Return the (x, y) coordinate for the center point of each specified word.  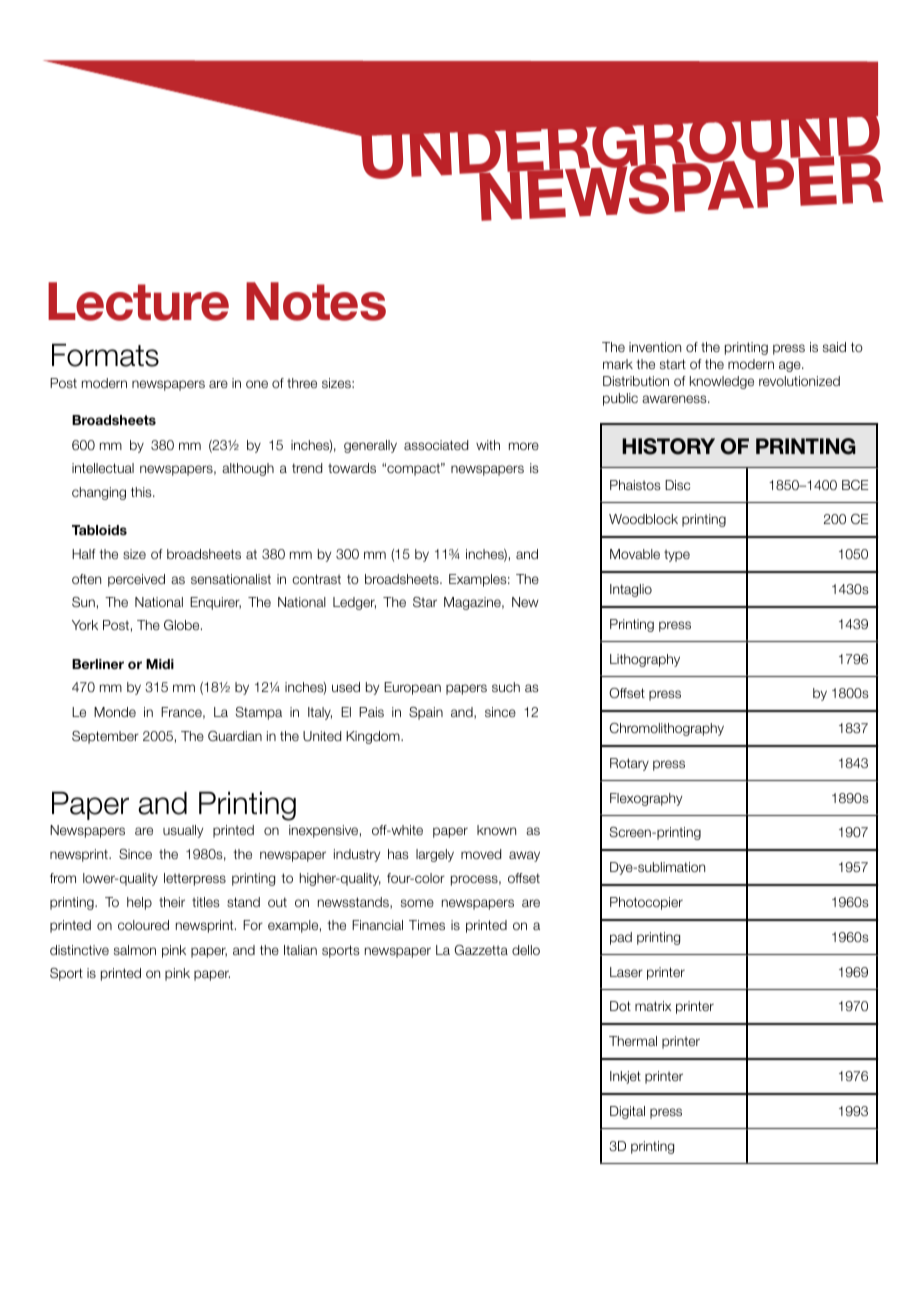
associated (436, 445)
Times (427, 925)
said (834, 347)
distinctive (79, 950)
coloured (143, 925)
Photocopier (646, 903)
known (496, 830)
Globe (183, 625)
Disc (677, 485)
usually (183, 831)
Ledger (354, 603)
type (677, 556)
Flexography (646, 799)
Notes (316, 301)
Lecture (138, 301)
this (142, 492)
